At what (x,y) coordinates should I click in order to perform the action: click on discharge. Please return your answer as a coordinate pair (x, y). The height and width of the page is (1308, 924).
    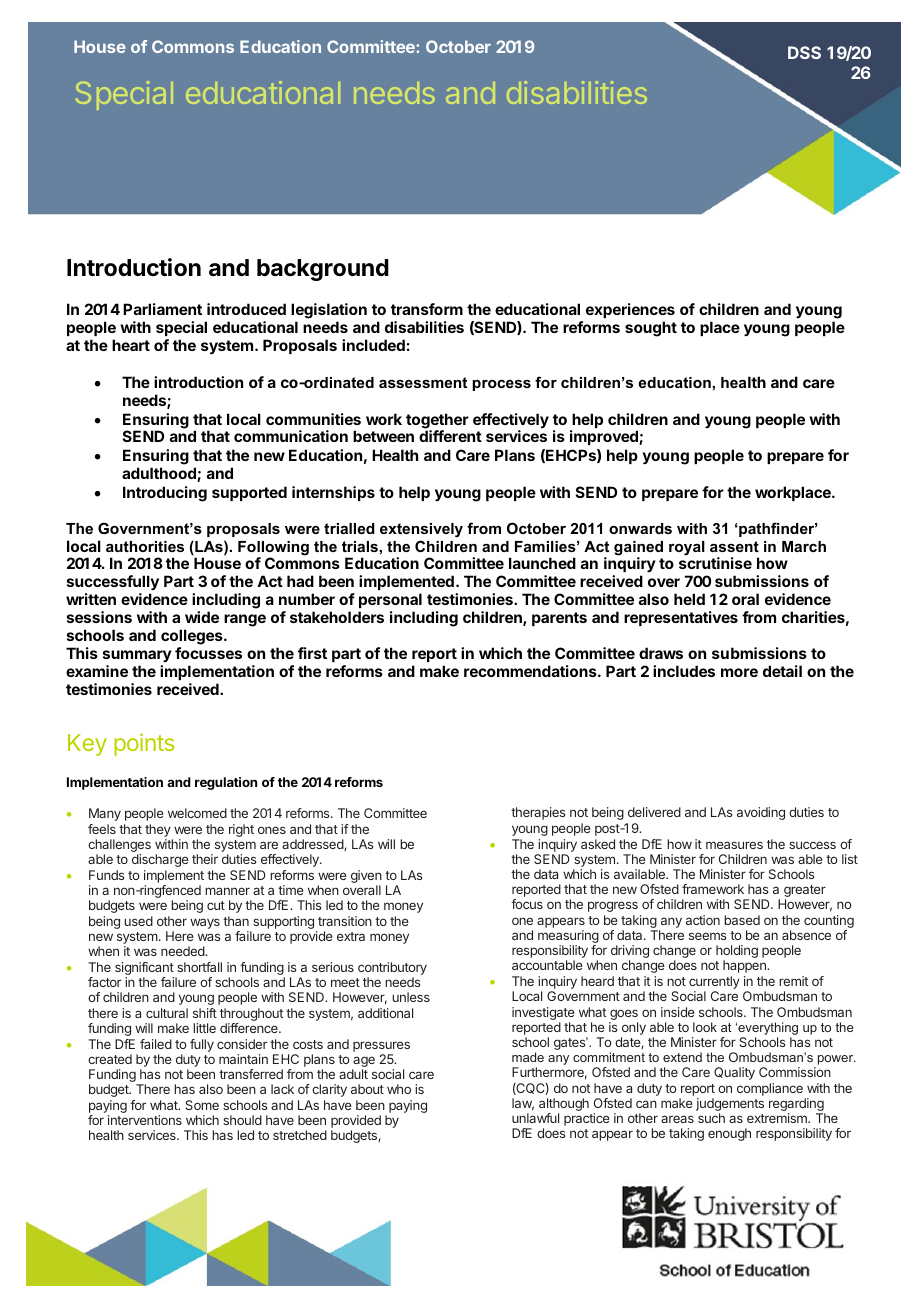
    Looking at the image, I should click on (160, 860).
